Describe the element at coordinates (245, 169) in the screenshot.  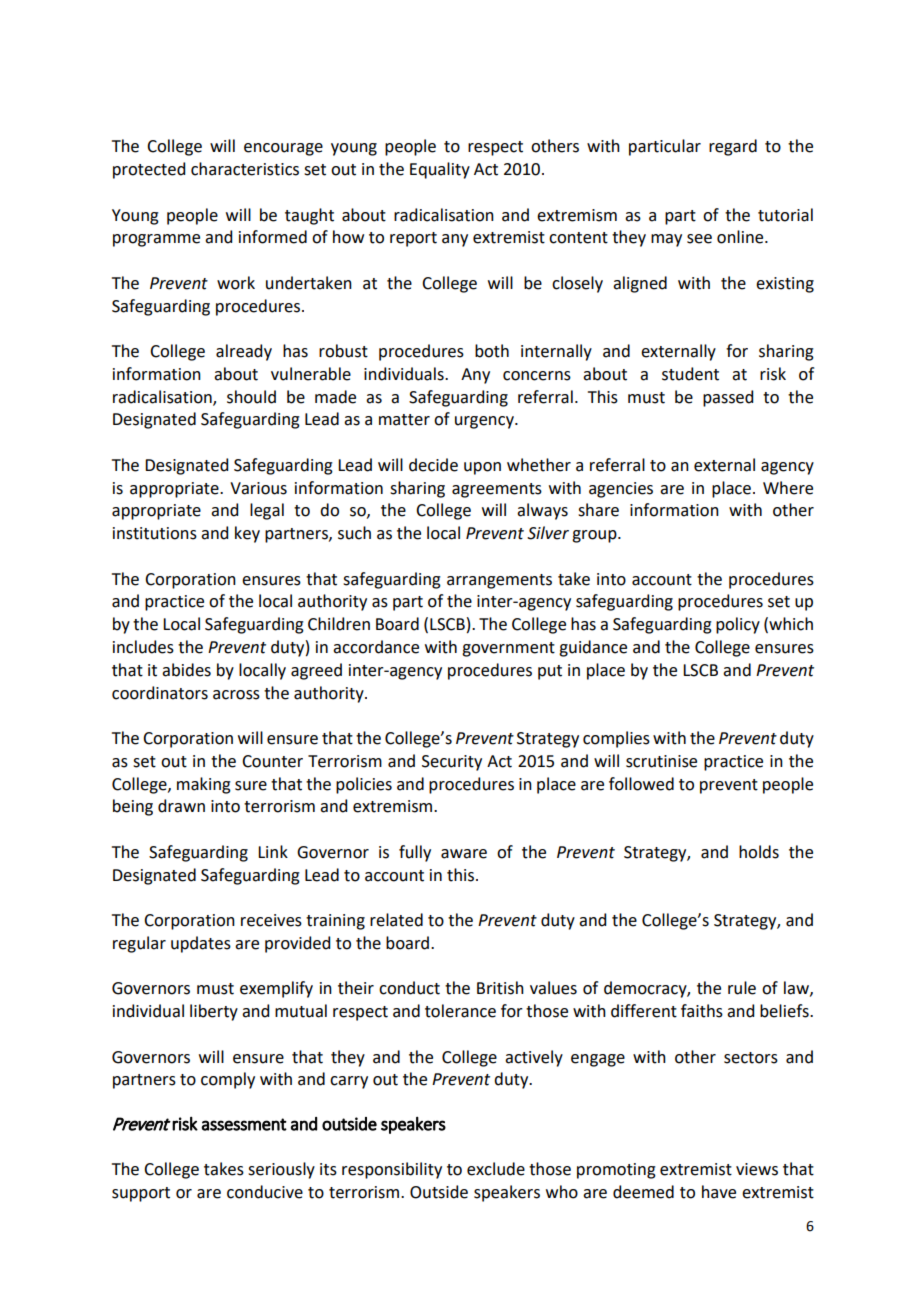
I see `characteristics` at that location.
